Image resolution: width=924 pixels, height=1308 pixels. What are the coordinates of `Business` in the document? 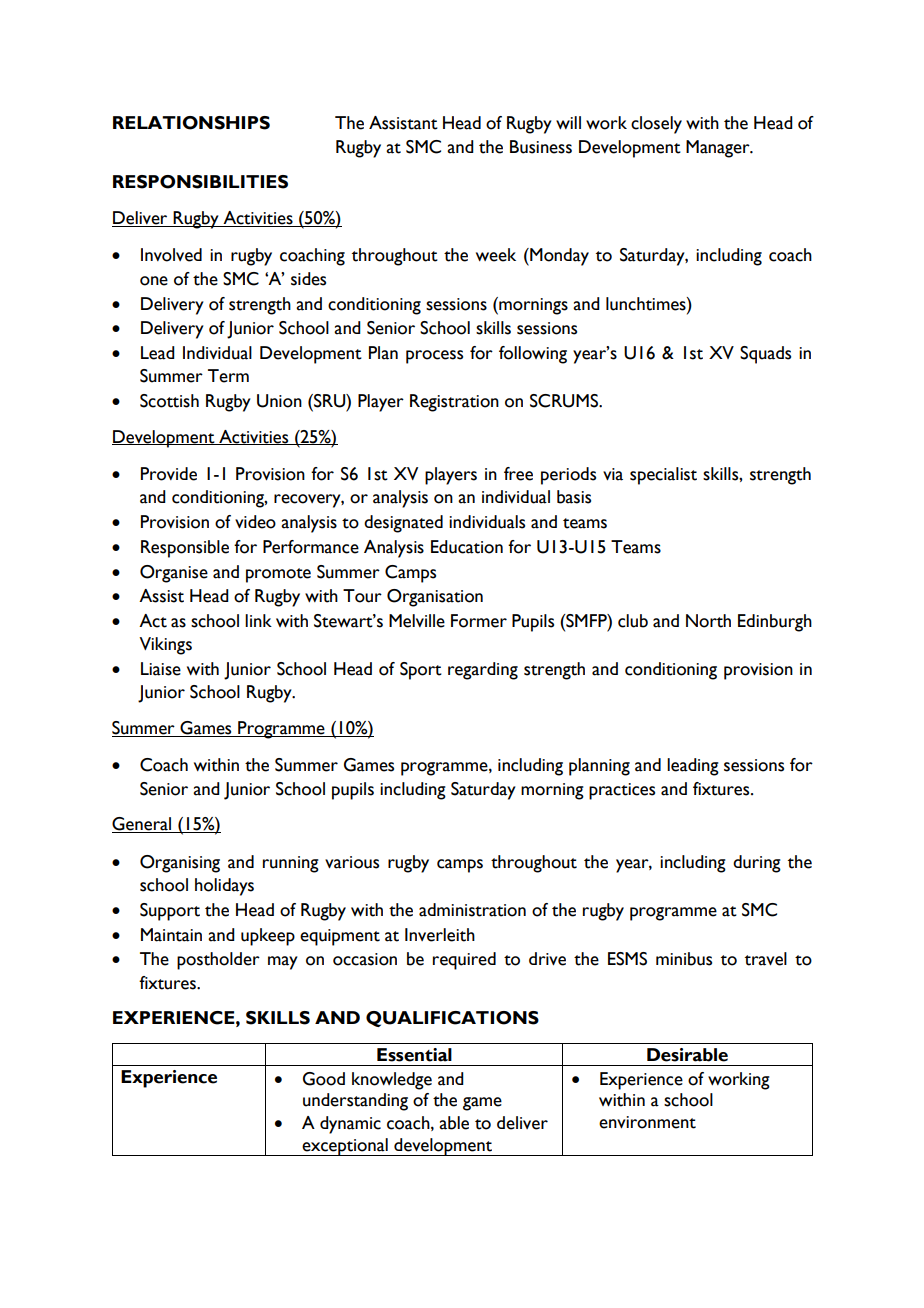 It's located at (541, 147).
